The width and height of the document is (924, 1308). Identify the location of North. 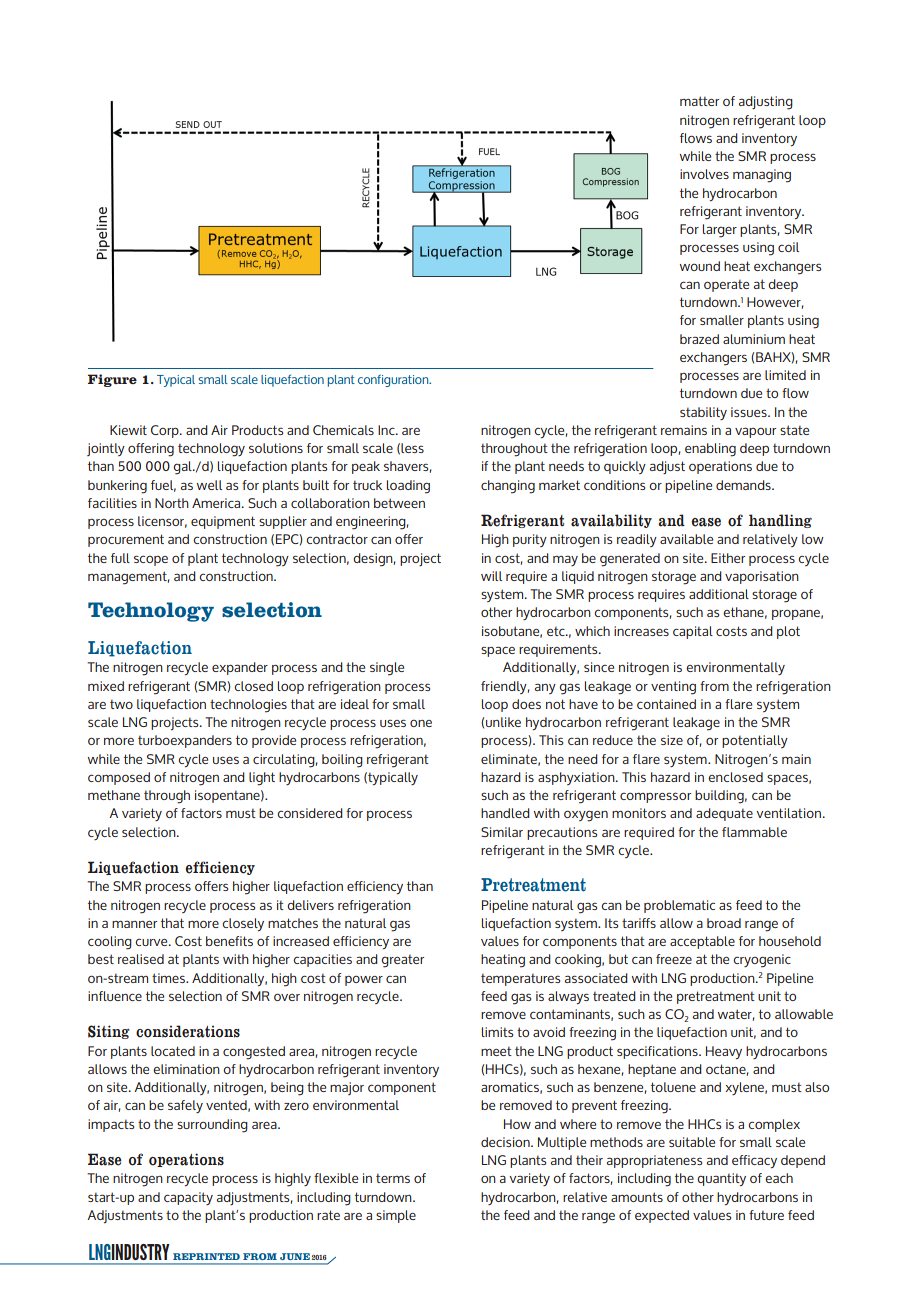
(172, 503).
